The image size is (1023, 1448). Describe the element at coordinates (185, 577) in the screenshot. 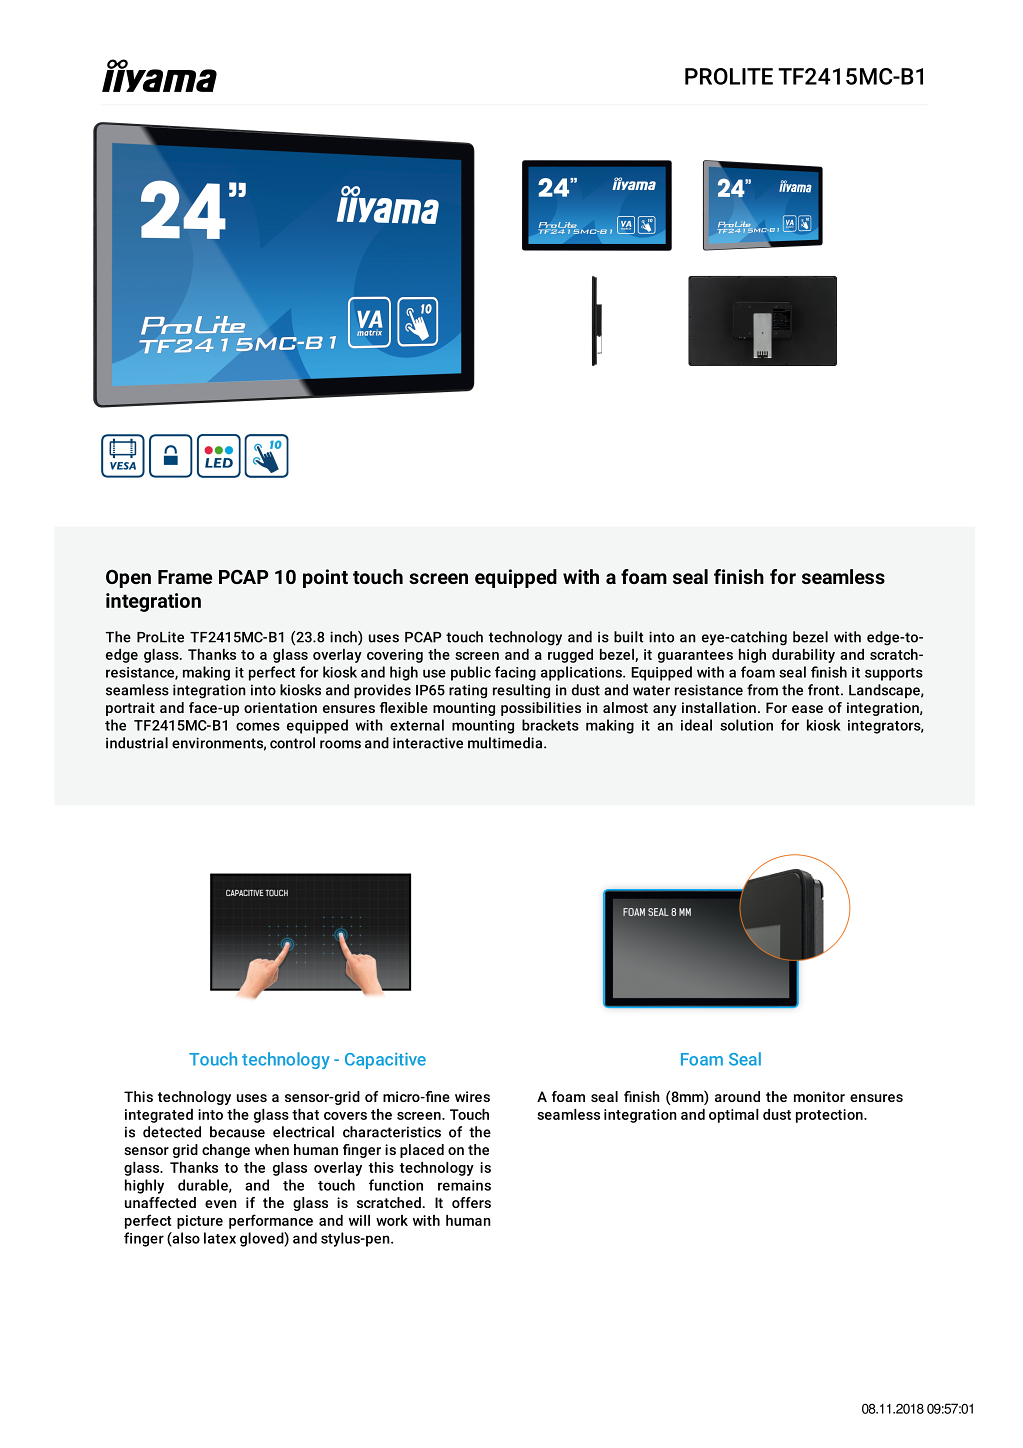

I see `Frame` at that location.
